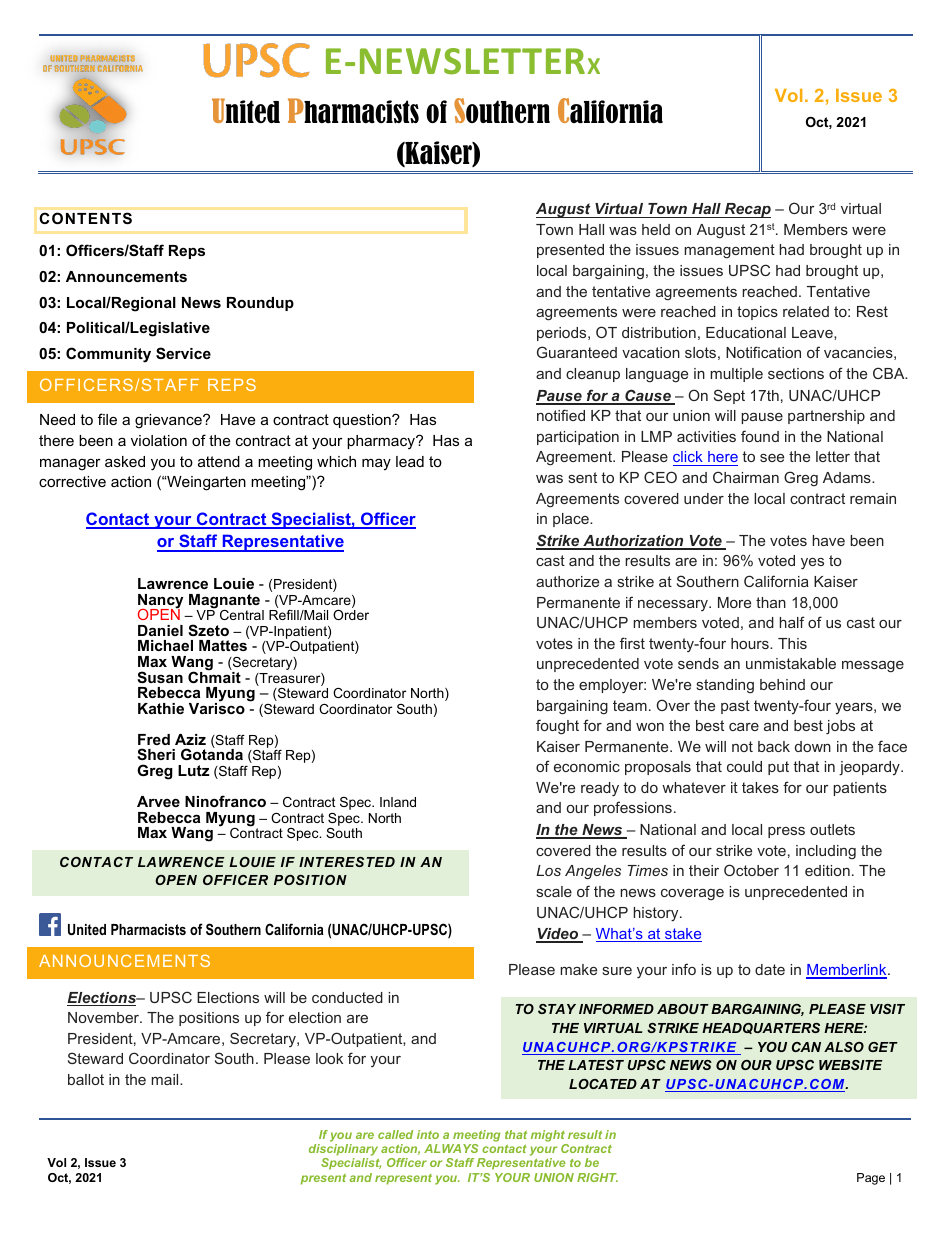  Describe the element at coordinates (656, 229) in the screenshot. I see `held` at that location.
